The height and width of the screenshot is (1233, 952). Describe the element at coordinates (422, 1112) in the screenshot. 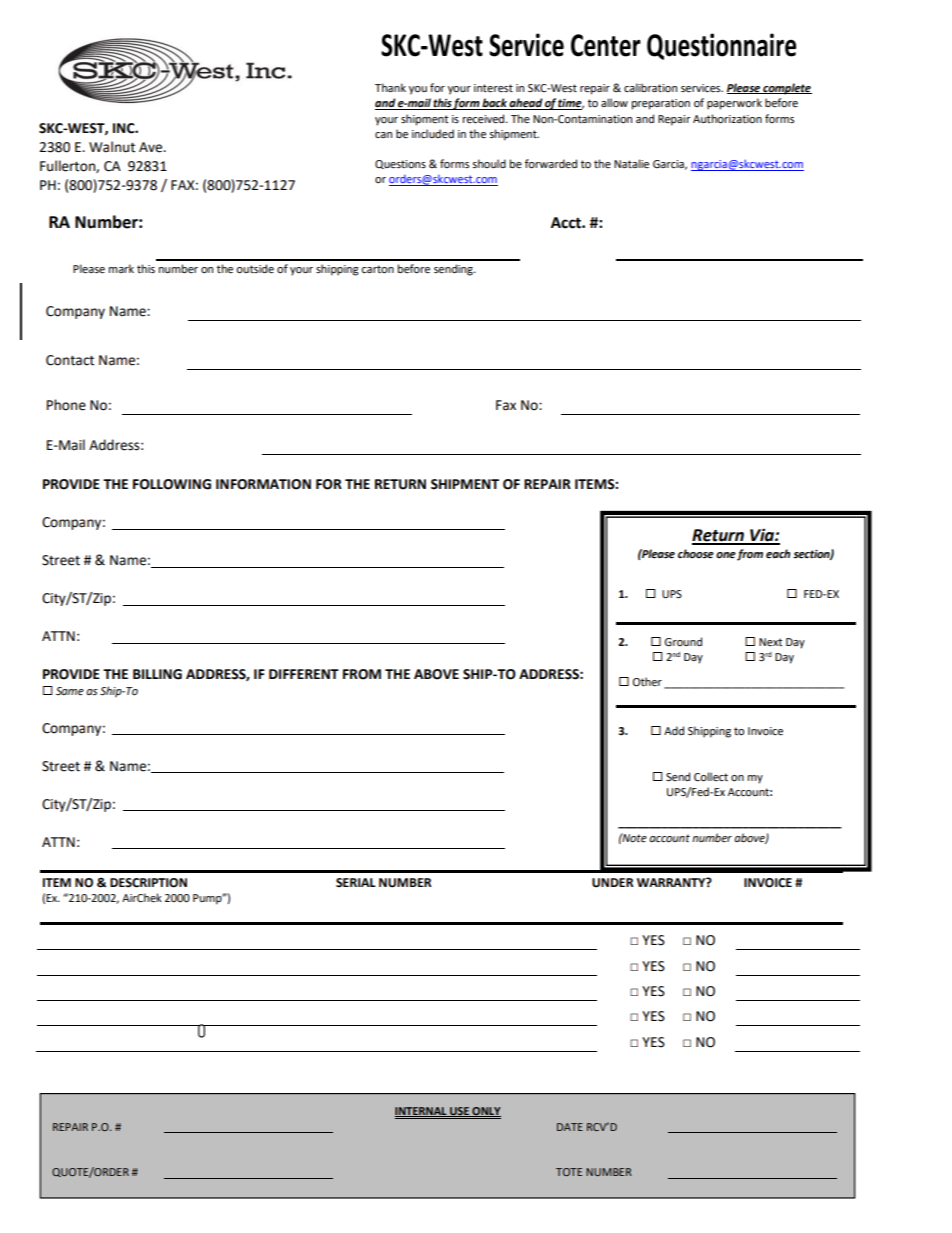

I see `INTERNAL` at that location.
